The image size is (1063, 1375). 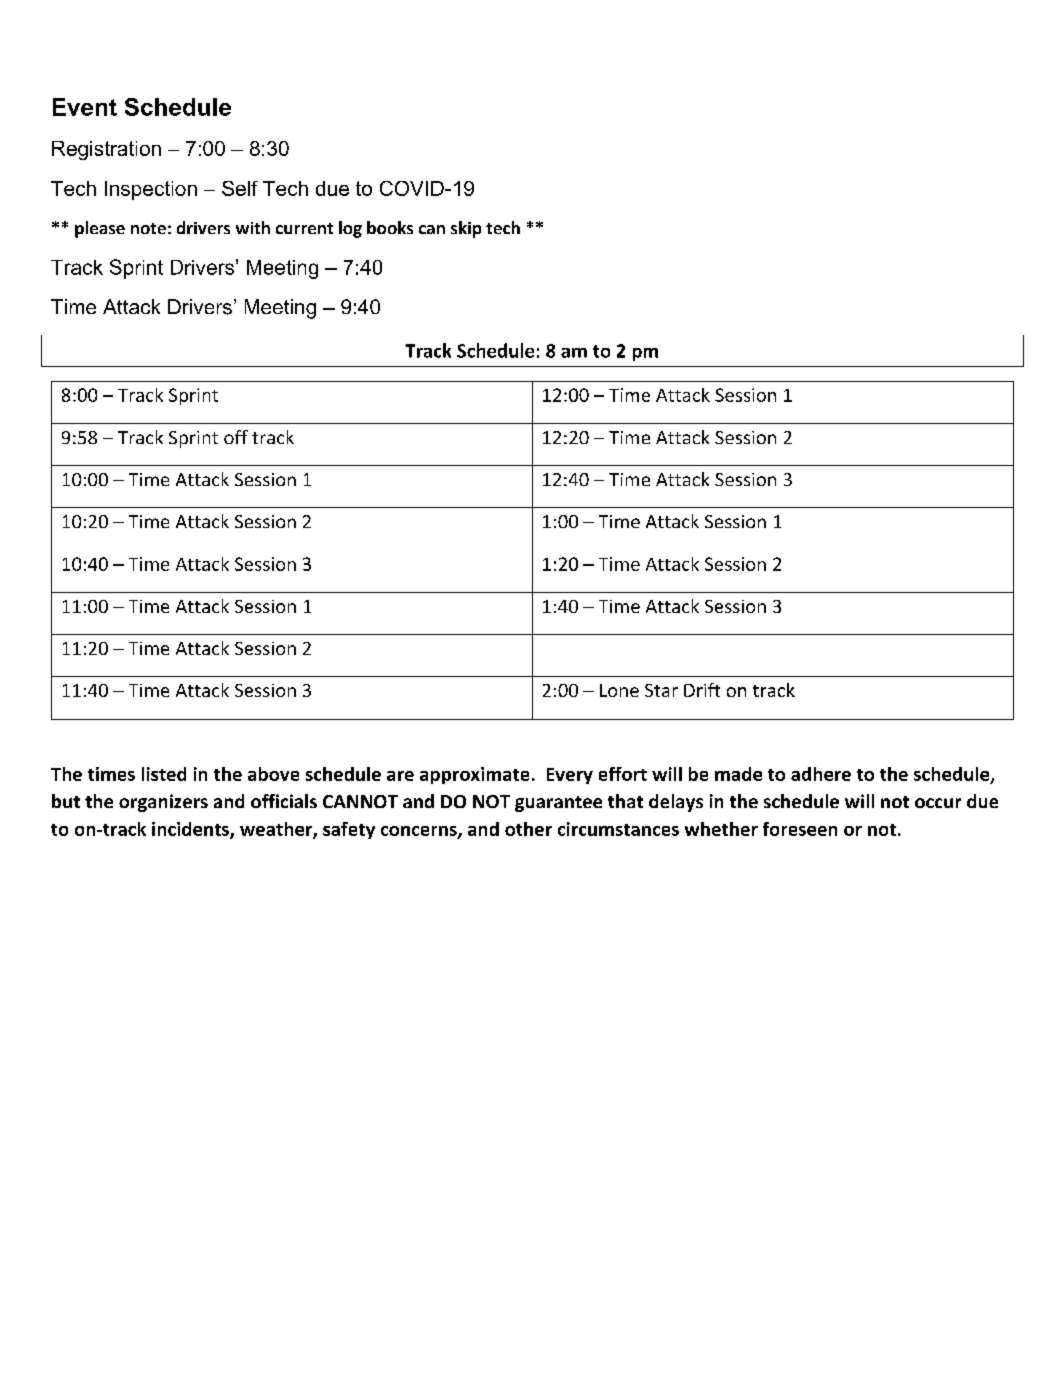 I want to click on Drift, so click(x=702, y=690).
